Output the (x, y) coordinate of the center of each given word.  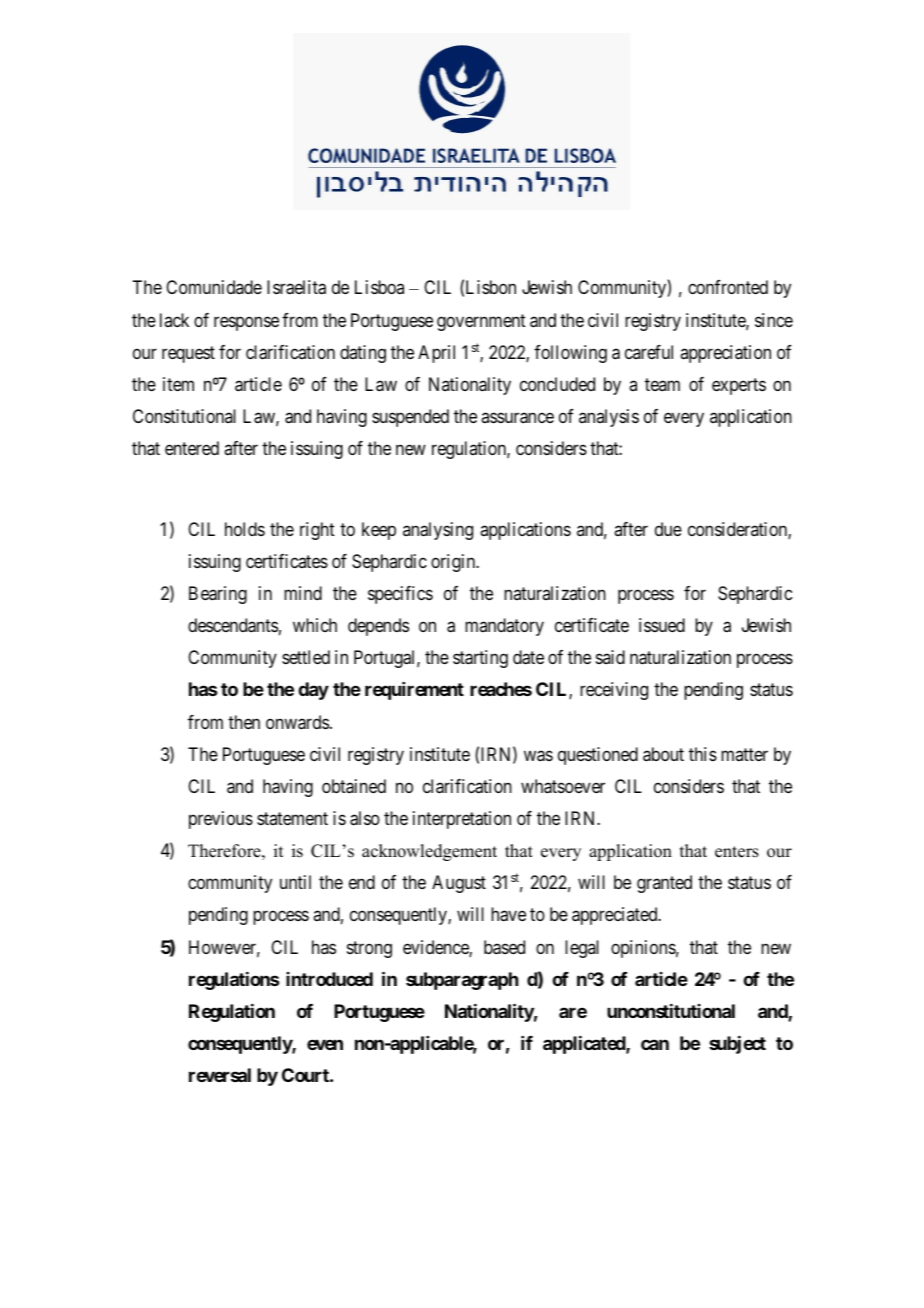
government (481, 322)
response (246, 323)
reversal (220, 1075)
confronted (728, 287)
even (325, 1044)
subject (737, 1045)
